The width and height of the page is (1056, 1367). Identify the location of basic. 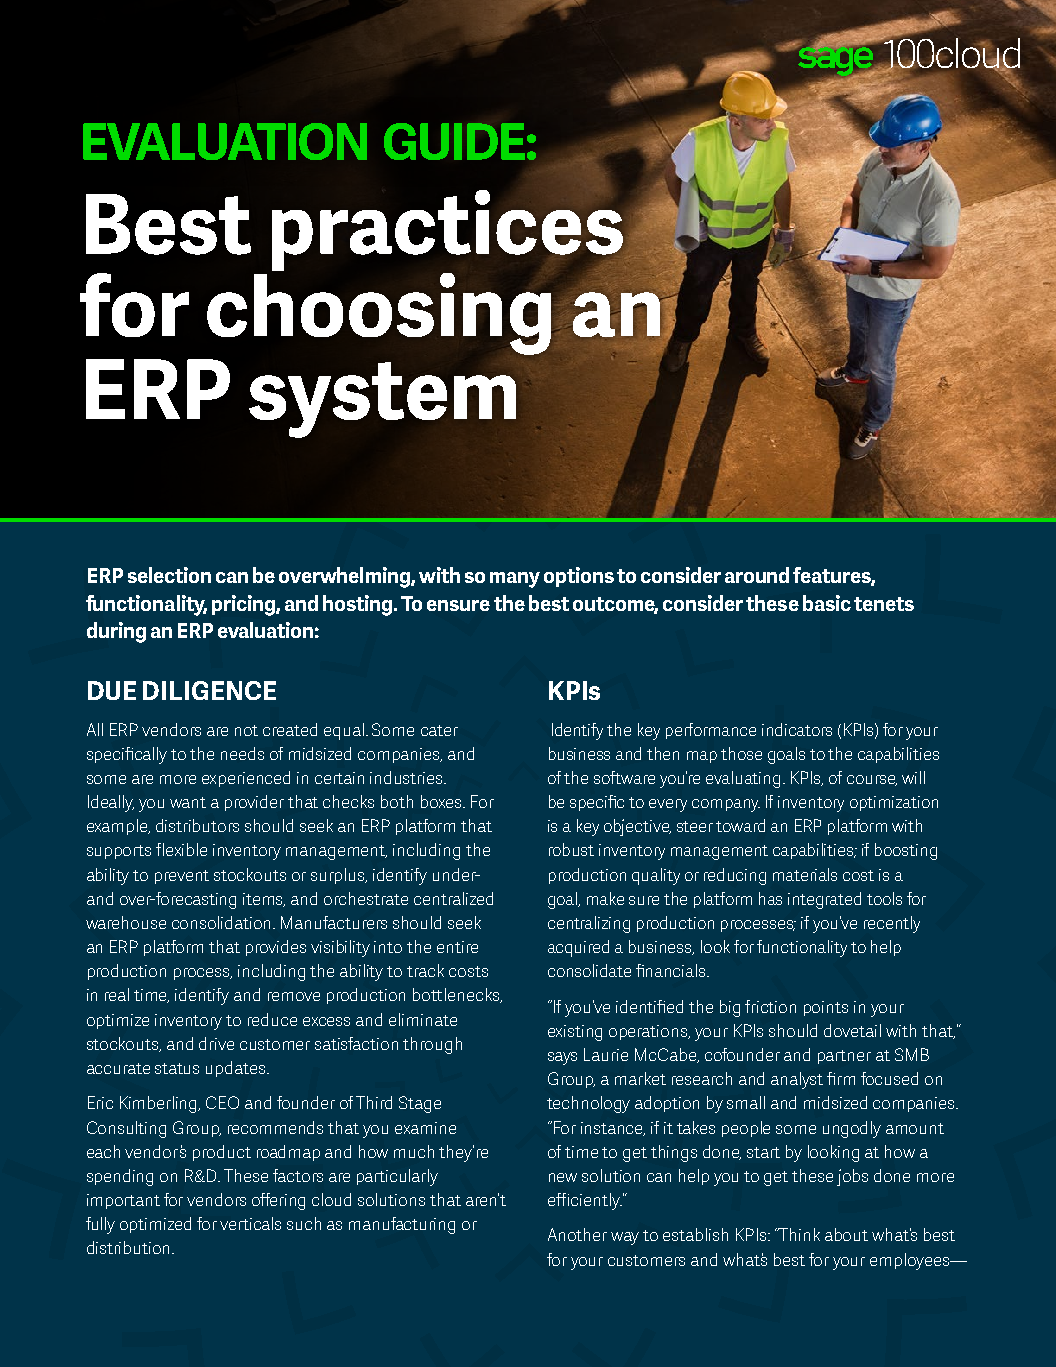
(827, 603).
